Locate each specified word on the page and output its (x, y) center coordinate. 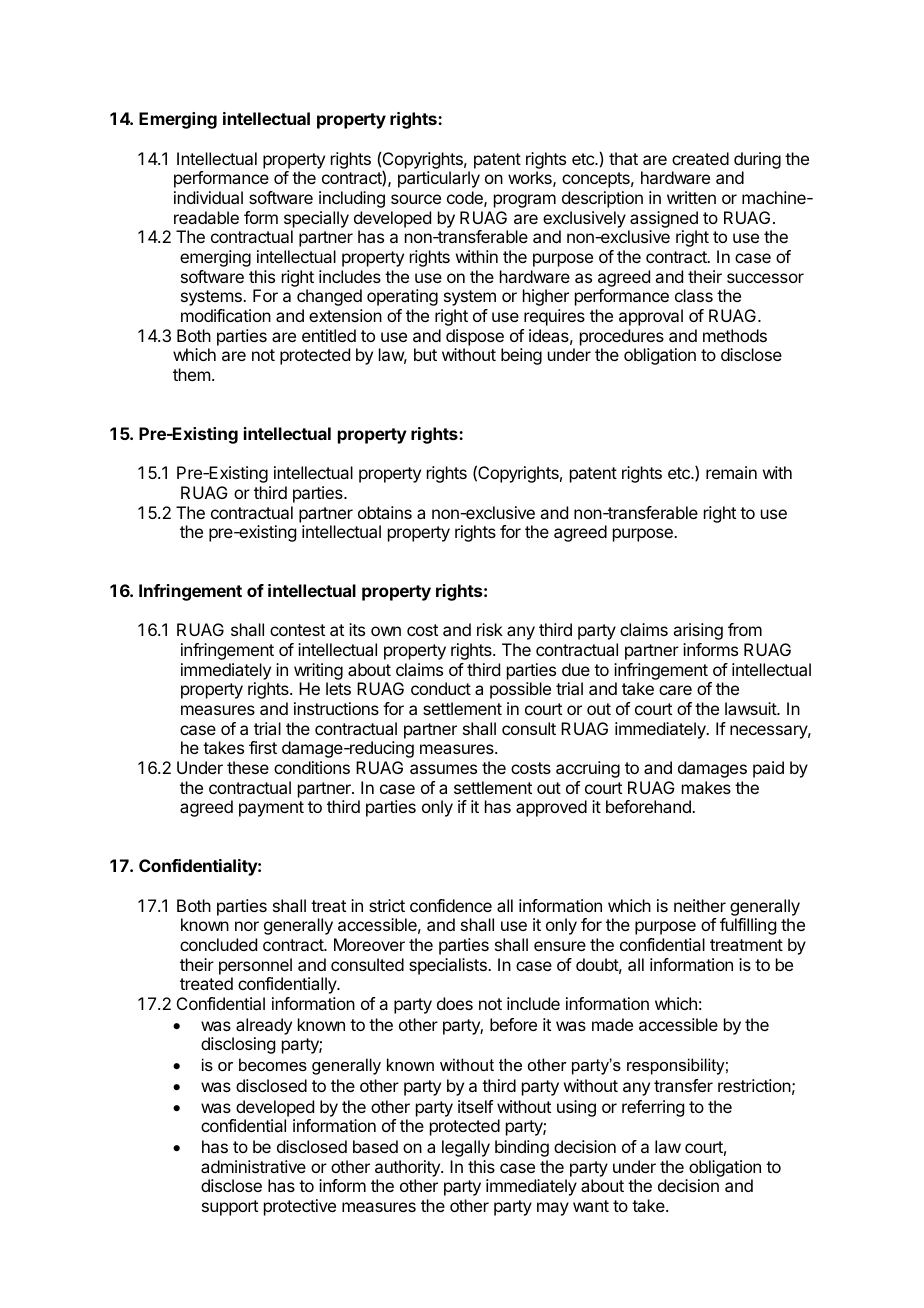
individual (208, 197)
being (521, 356)
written (691, 197)
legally (466, 1148)
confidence (451, 905)
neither (700, 905)
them (191, 374)
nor (247, 926)
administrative (253, 1166)
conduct (441, 688)
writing (318, 671)
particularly (439, 179)
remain (731, 472)
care (675, 690)
